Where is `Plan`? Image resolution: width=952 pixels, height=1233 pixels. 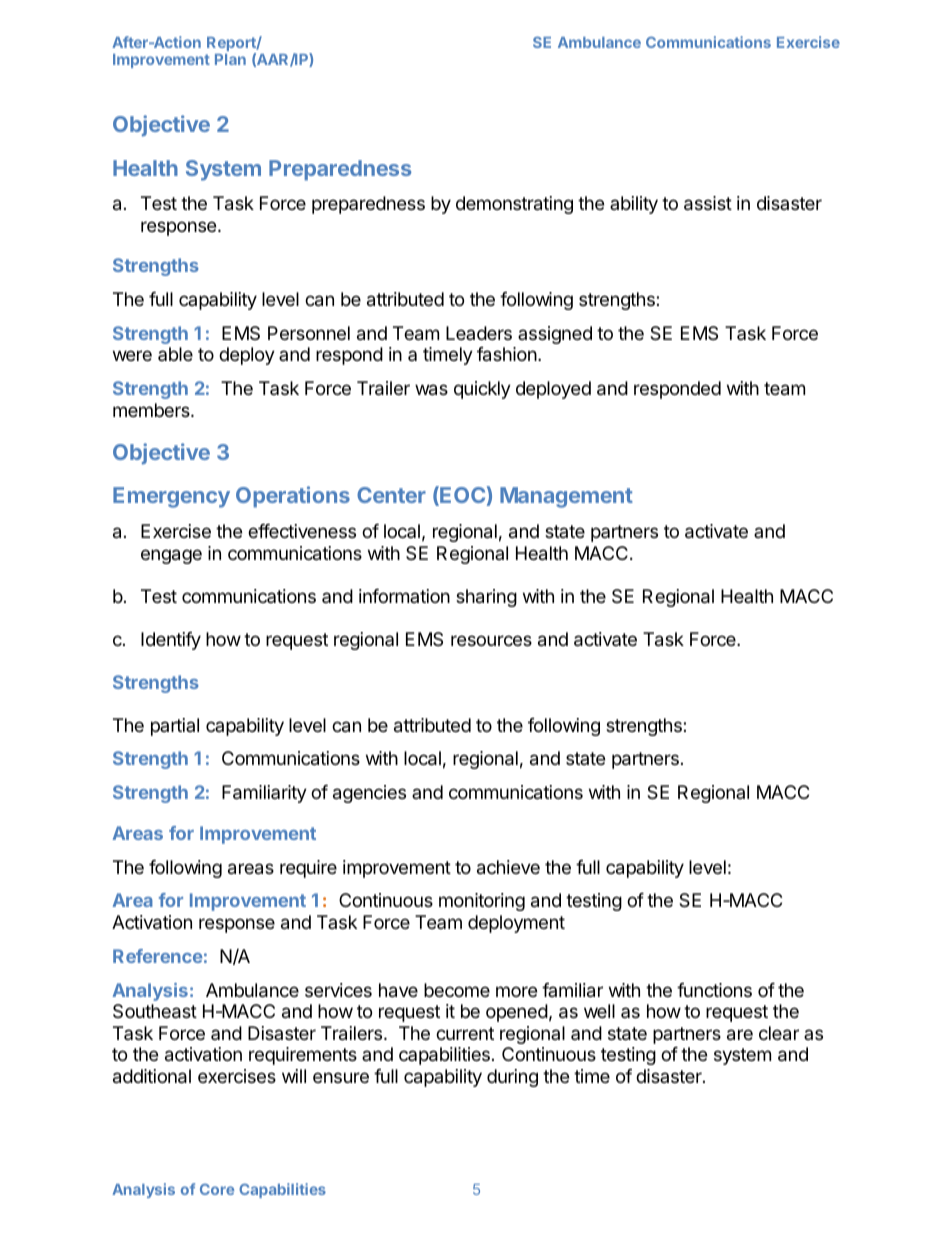 Plan is located at coordinates (230, 59).
